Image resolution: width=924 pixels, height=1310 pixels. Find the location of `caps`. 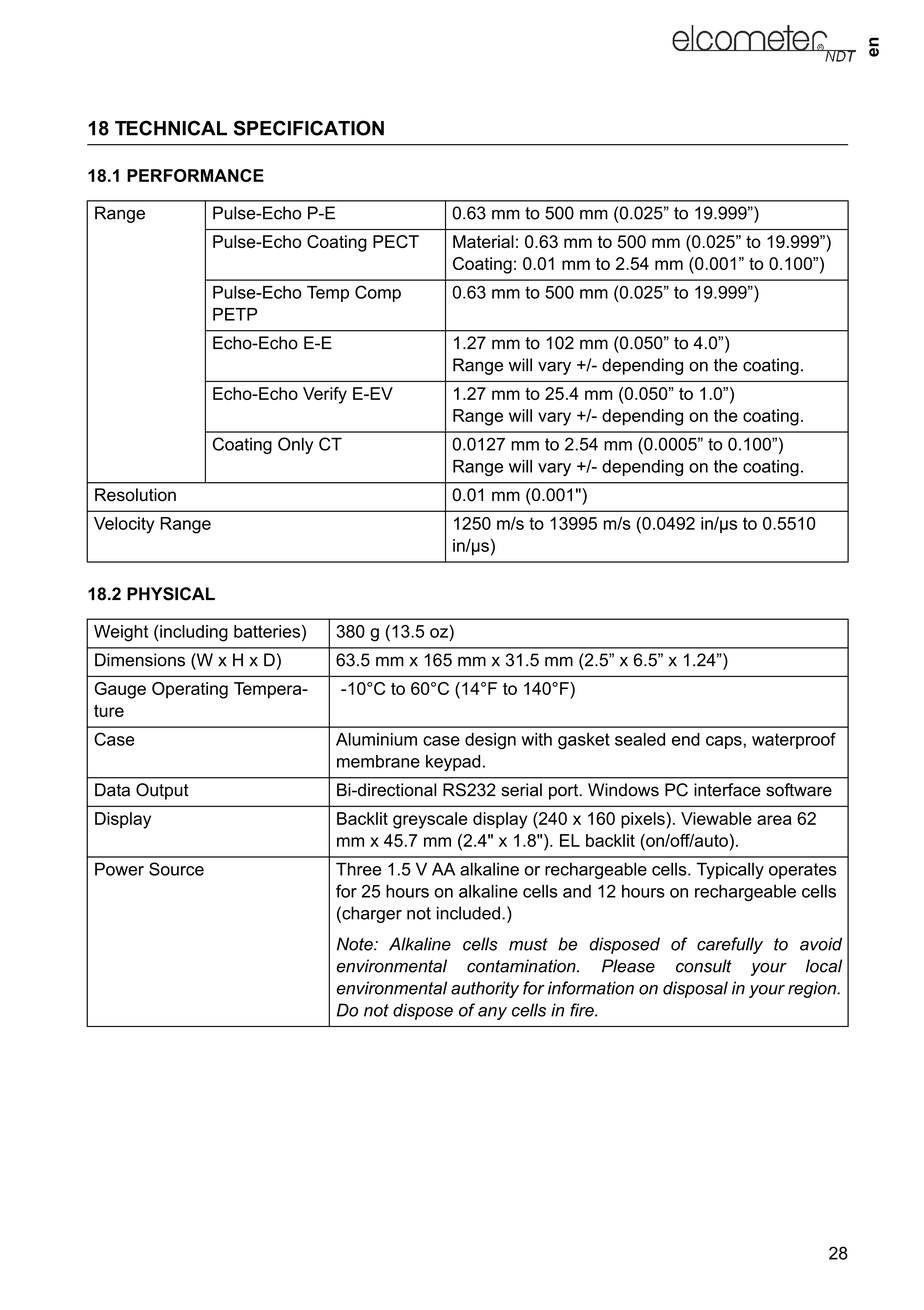

caps is located at coordinates (724, 742).
